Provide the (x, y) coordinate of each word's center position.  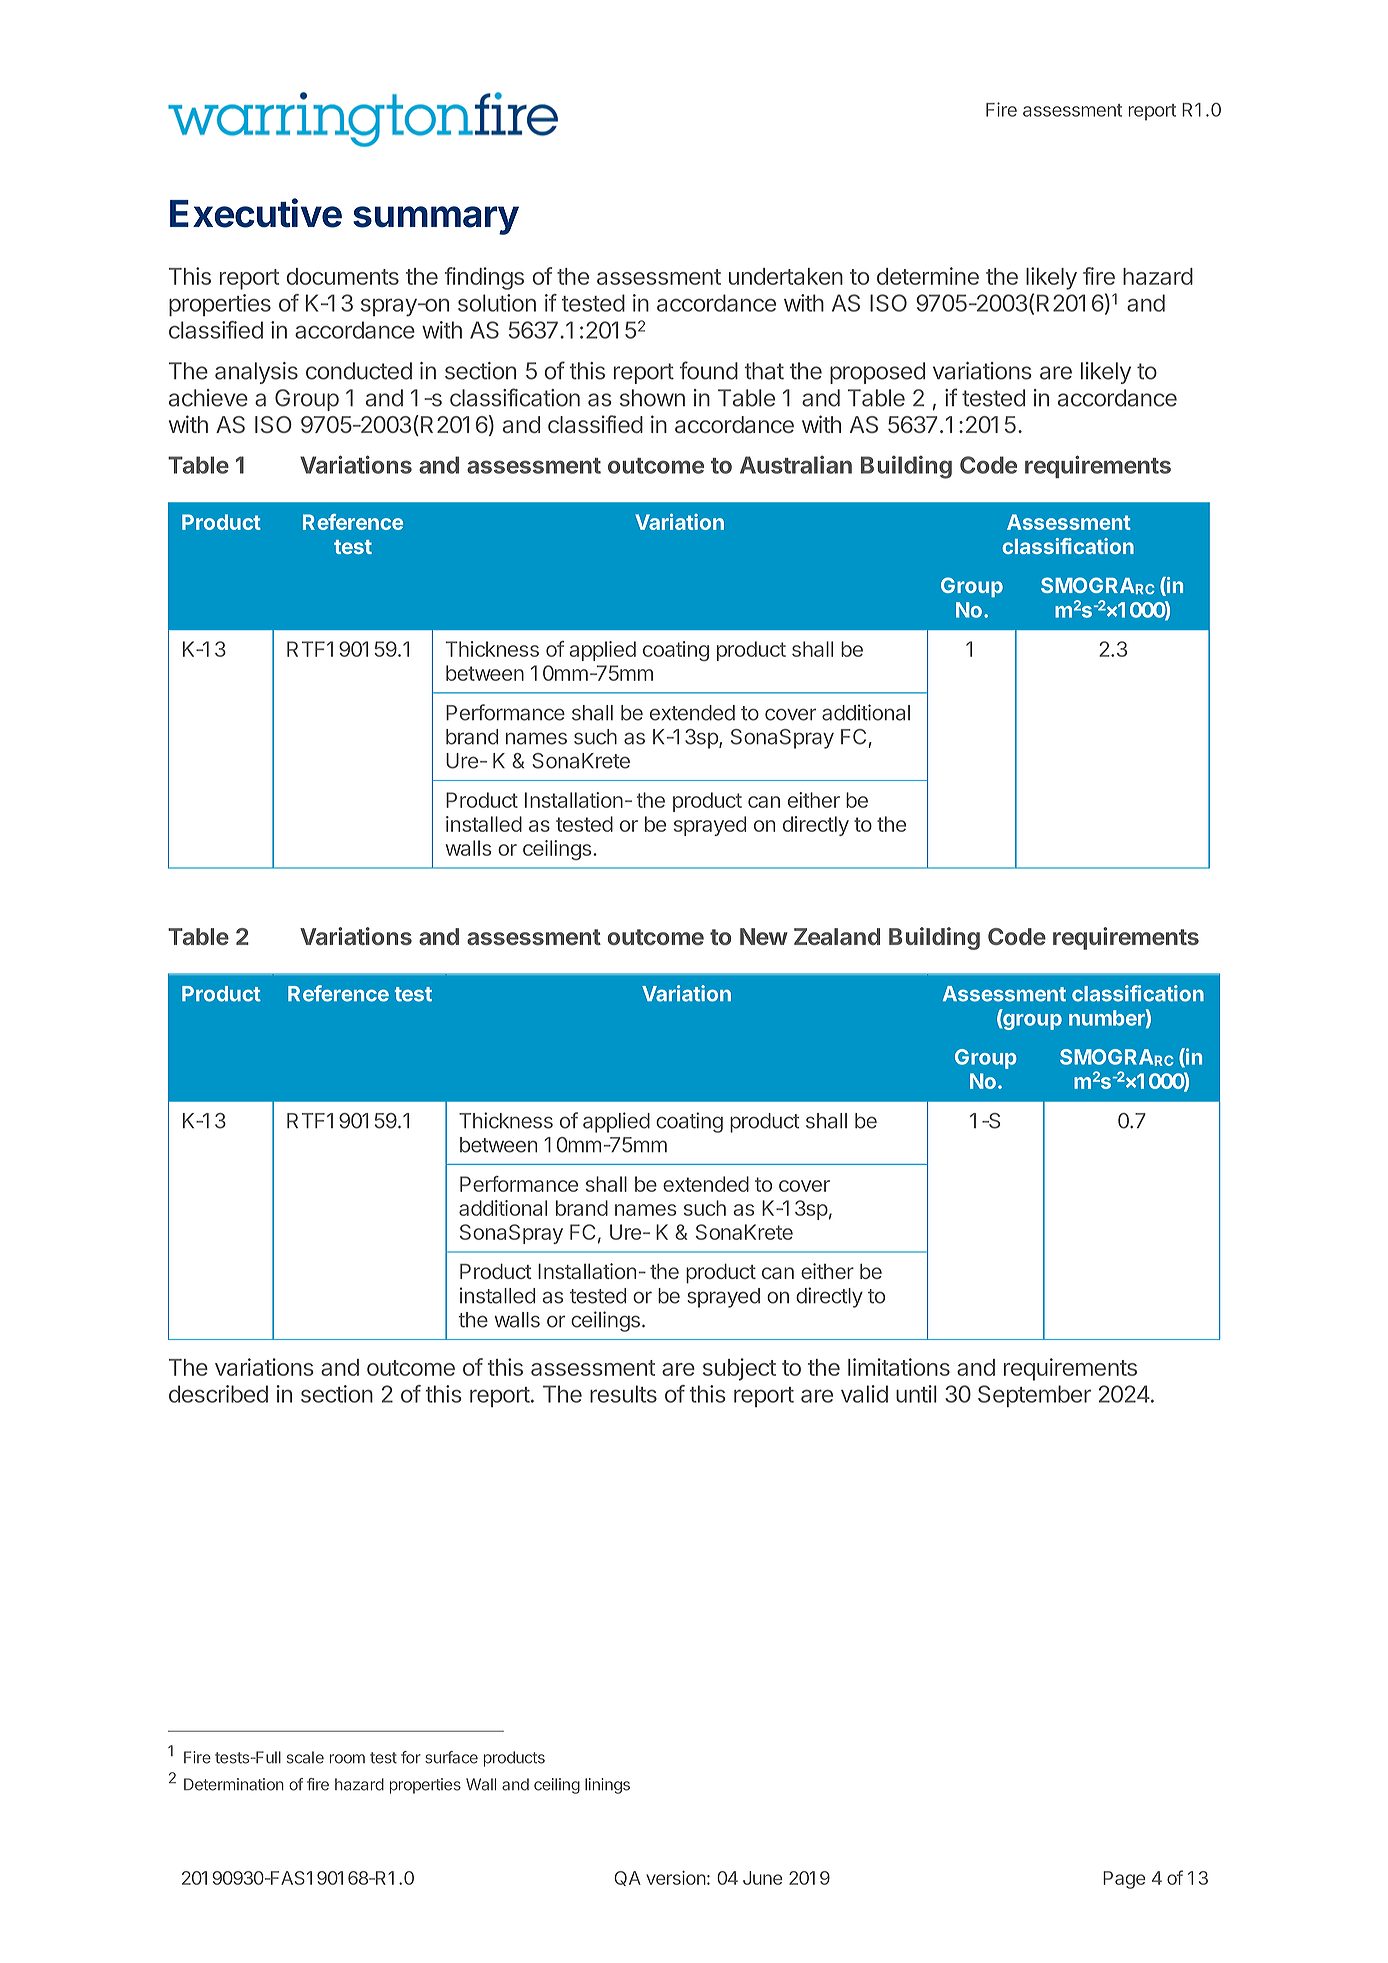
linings (607, 1786)
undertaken (786, 276)
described (218, 1394)
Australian (796, 465)
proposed (877, 373)
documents (342, 276)
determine (928, 276)
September (1034, 1396)
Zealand (837, 936)
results (623, 1394)
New (764, 936)
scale (305, 1757)
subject (739, 1369)
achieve (208, 398)
